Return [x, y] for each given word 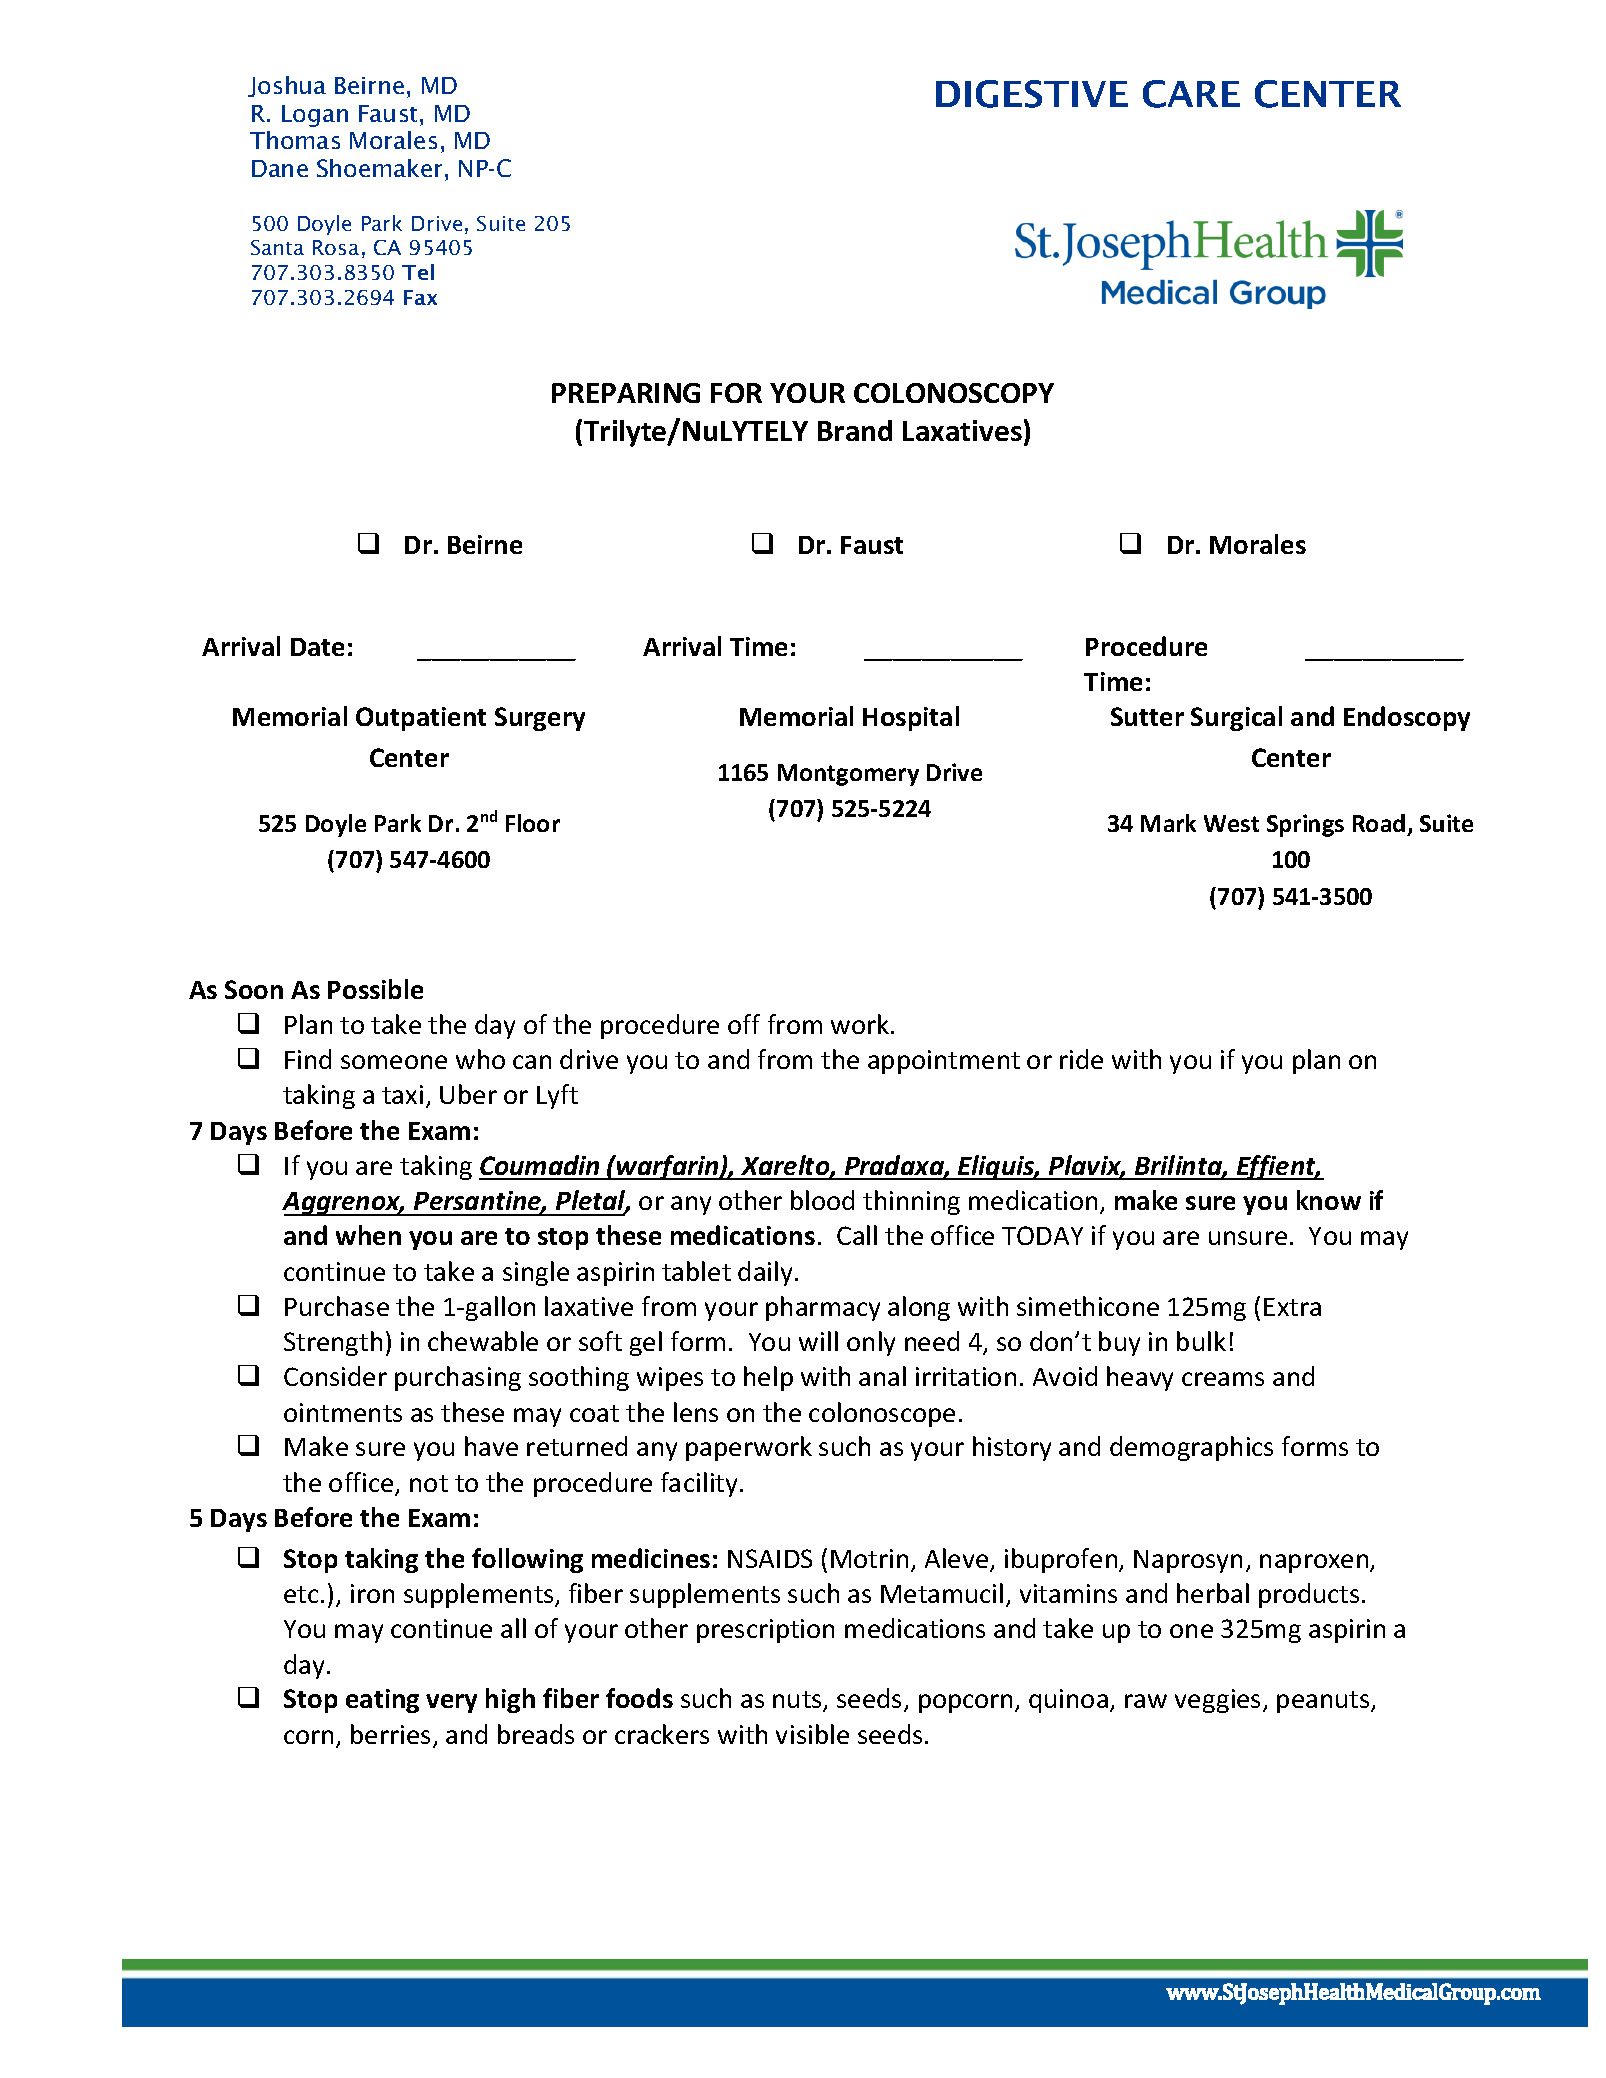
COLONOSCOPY [954, 393]
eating [382, 1701]
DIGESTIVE [1032, 94]
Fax [420, 297]
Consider [335, 1376]
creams [1223, 1379]
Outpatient [421, 719]
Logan [315, 116]
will [818, 1341]
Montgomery [848, 775]
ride [1081, 1059]
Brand [855, 430]
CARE [1191, 94]
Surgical [1236, 718]
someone [394, 1062]
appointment [944, 1062]
